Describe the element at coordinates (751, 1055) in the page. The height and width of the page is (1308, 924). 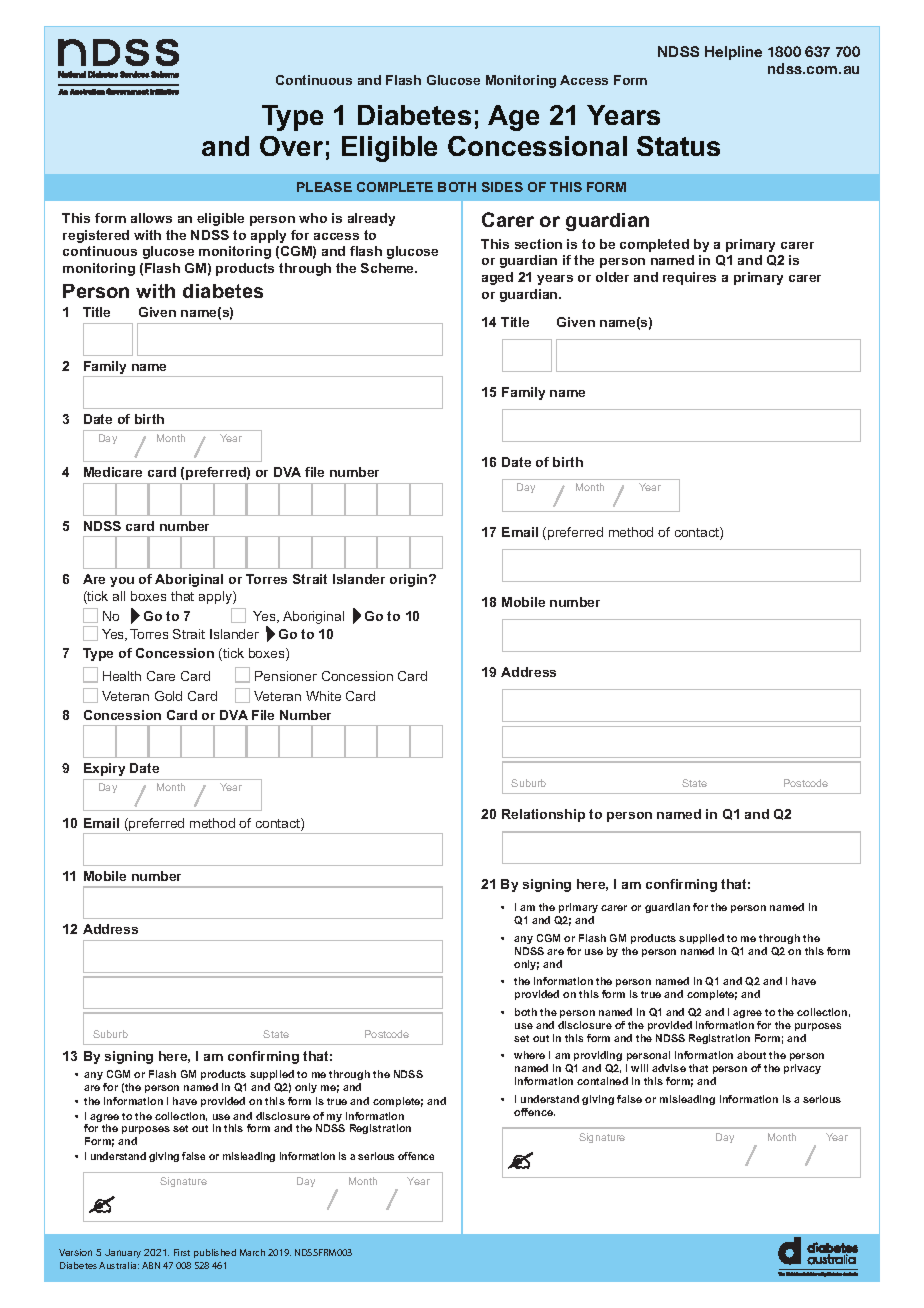
I see `about` at that location.
